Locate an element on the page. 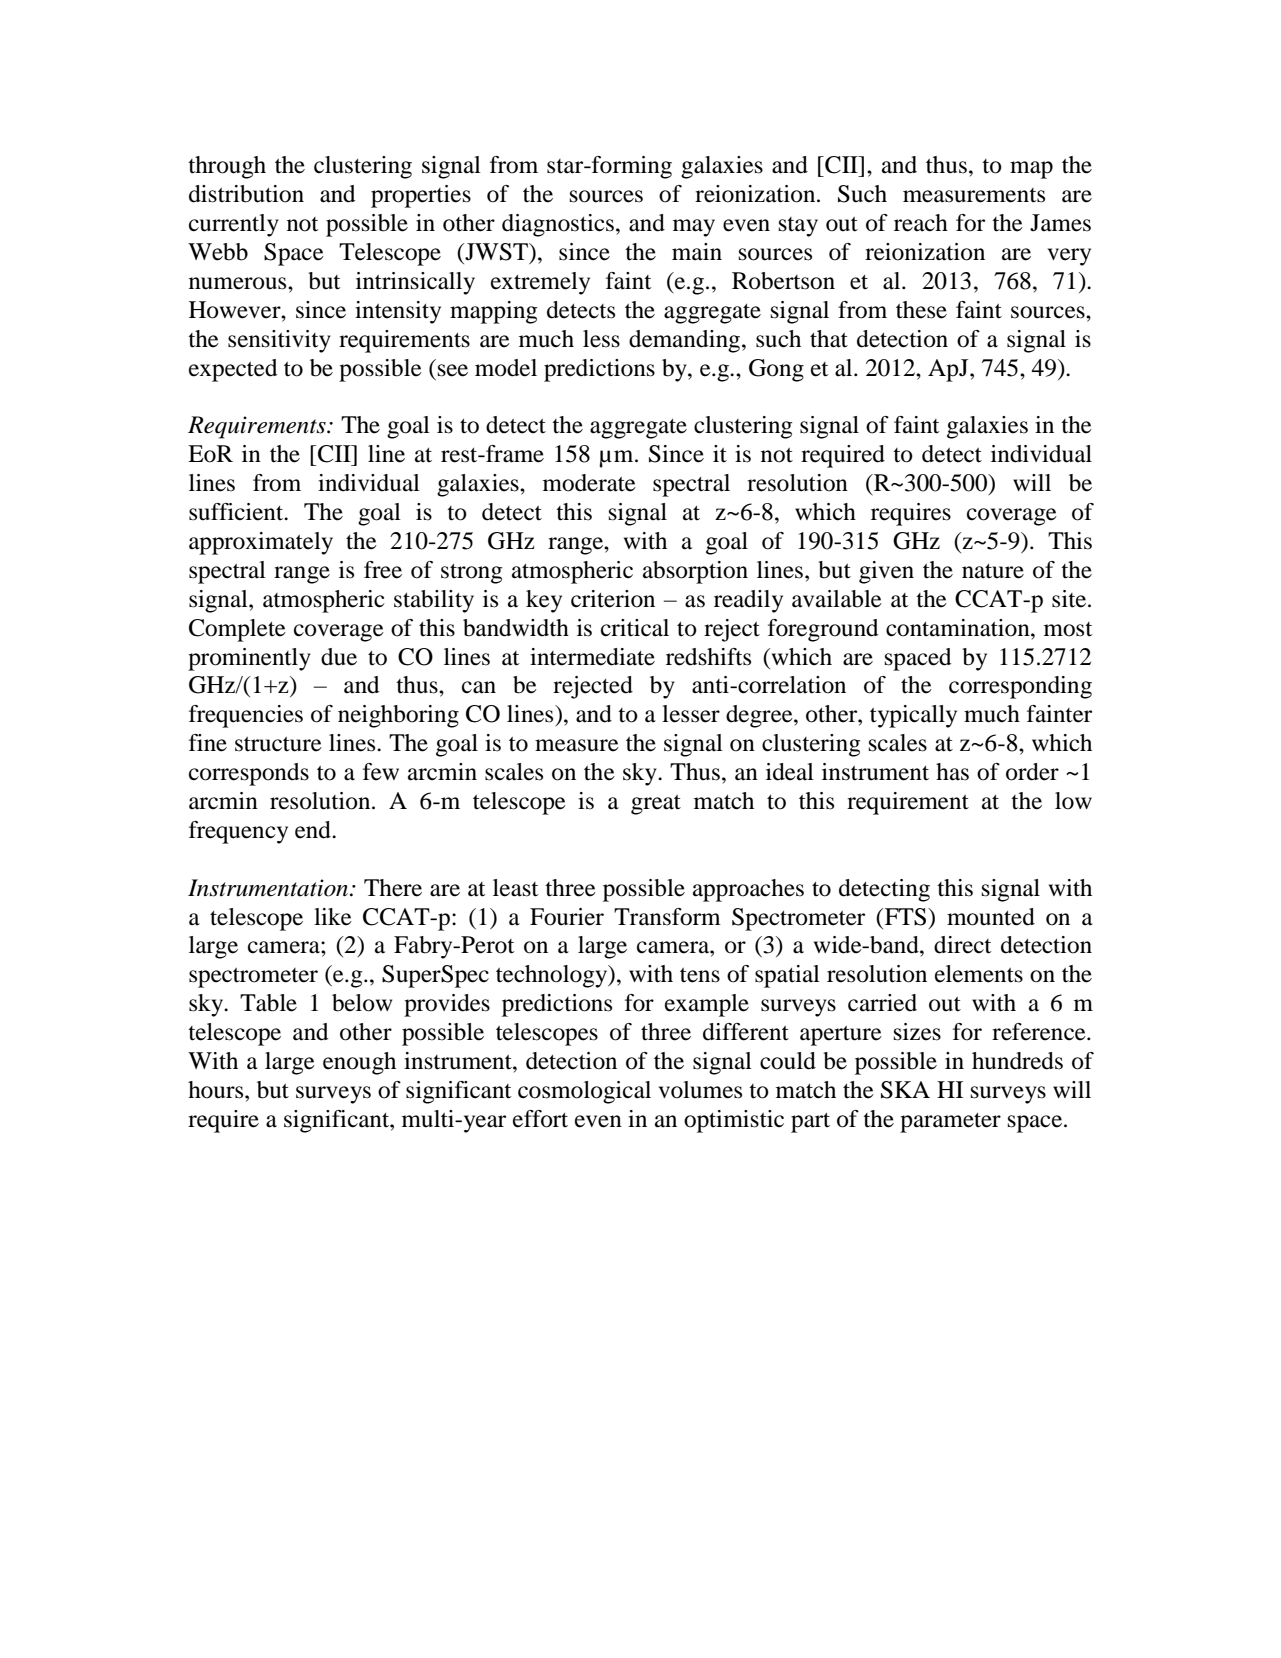  expected is located at coordinates (233, 370).
